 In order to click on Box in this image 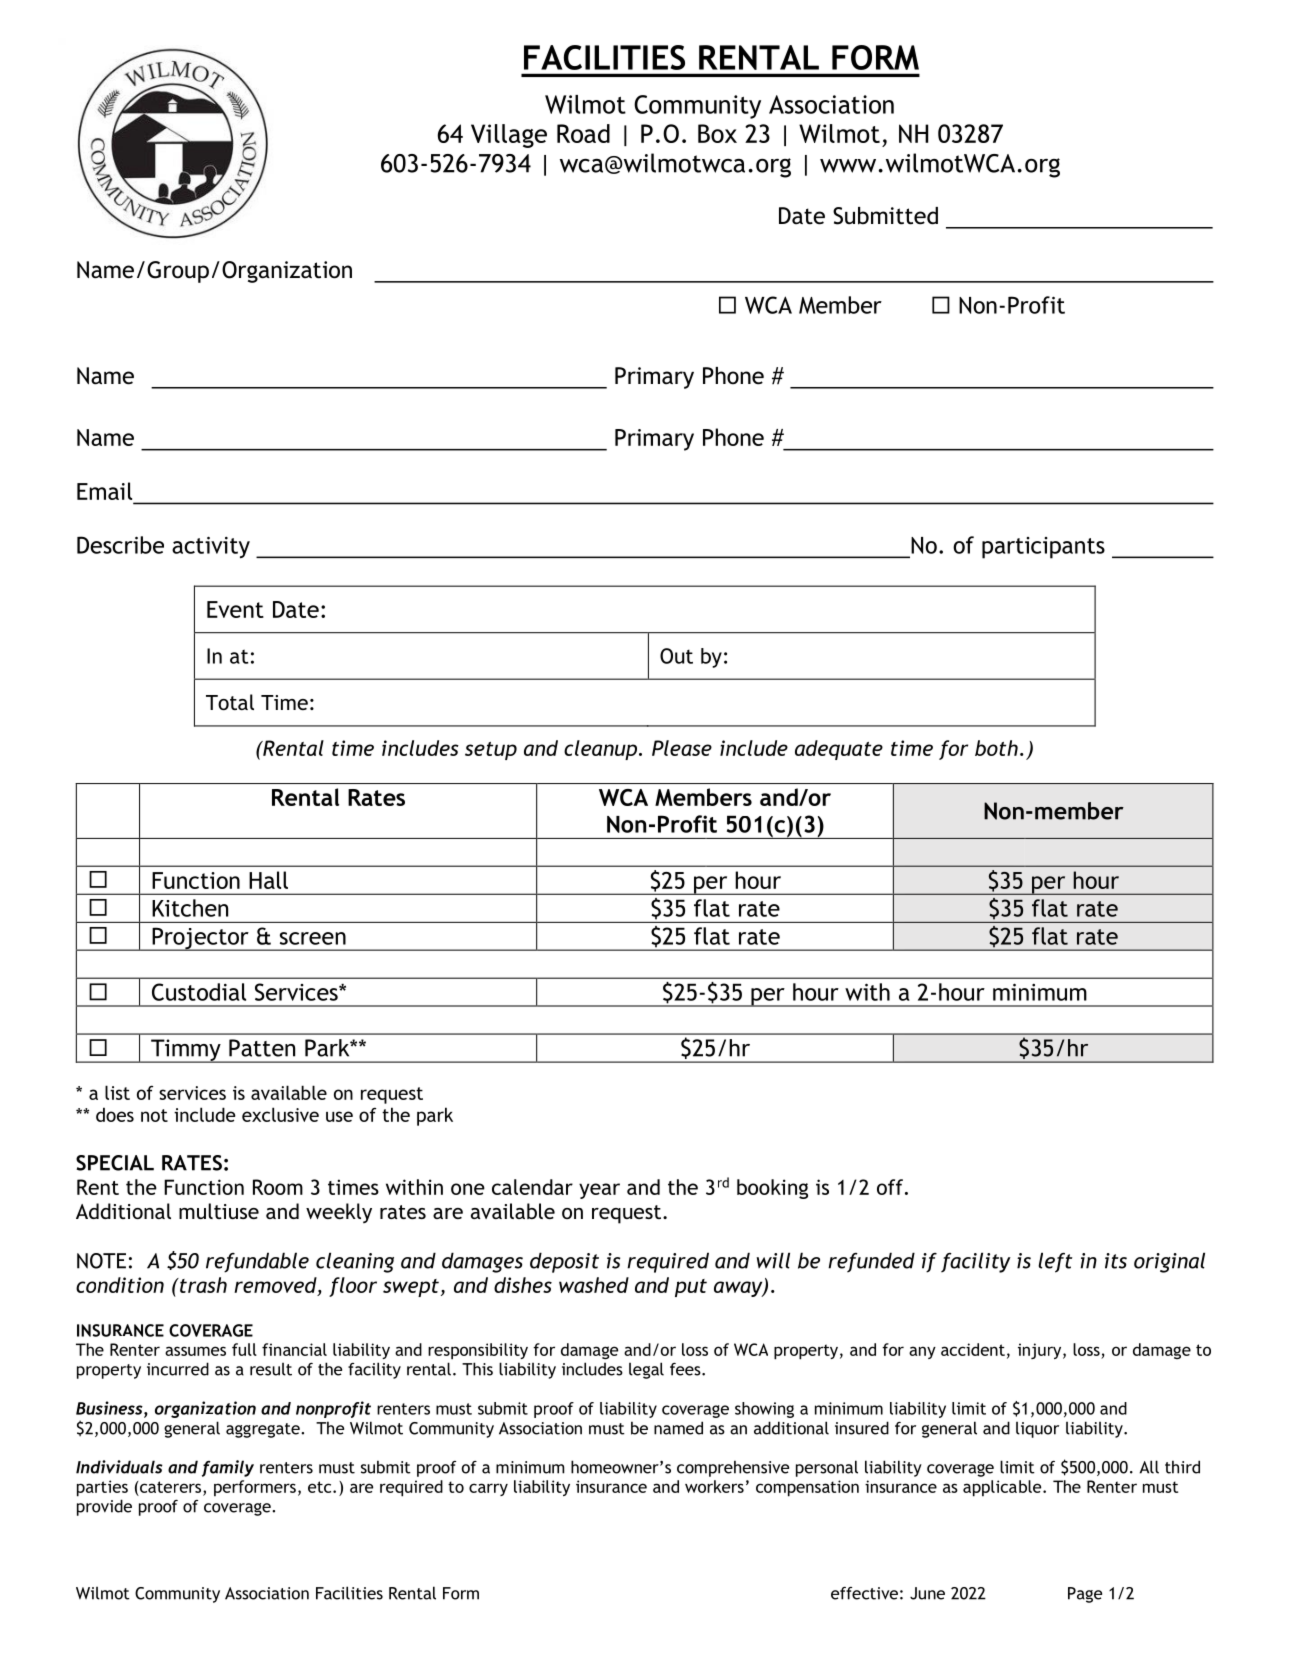, I will do `click(717, 133)`.
